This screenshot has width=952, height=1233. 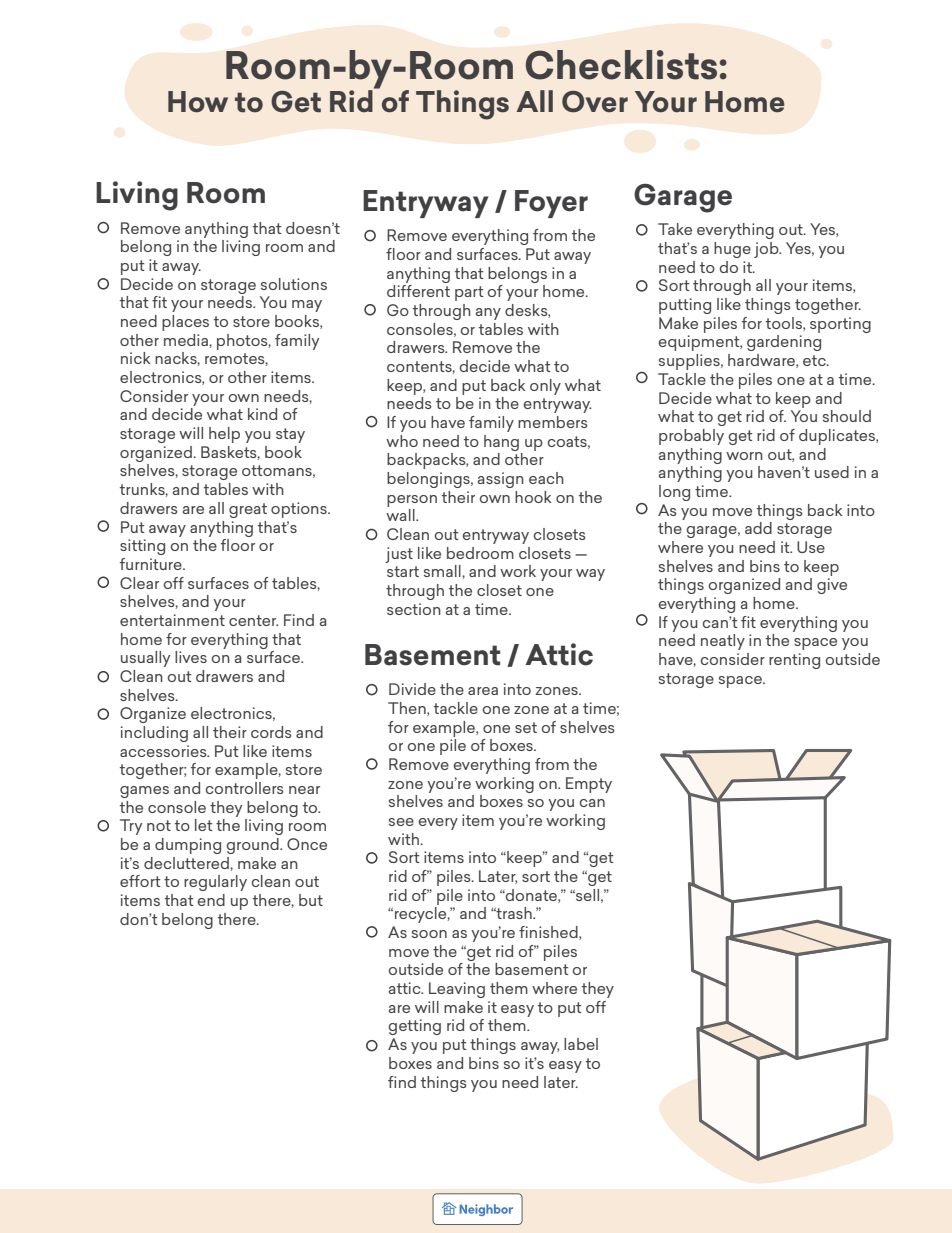 What do you see at coordinates (198, 102) in the screenshot?
I see `How` at bounding box center [198, 102].
